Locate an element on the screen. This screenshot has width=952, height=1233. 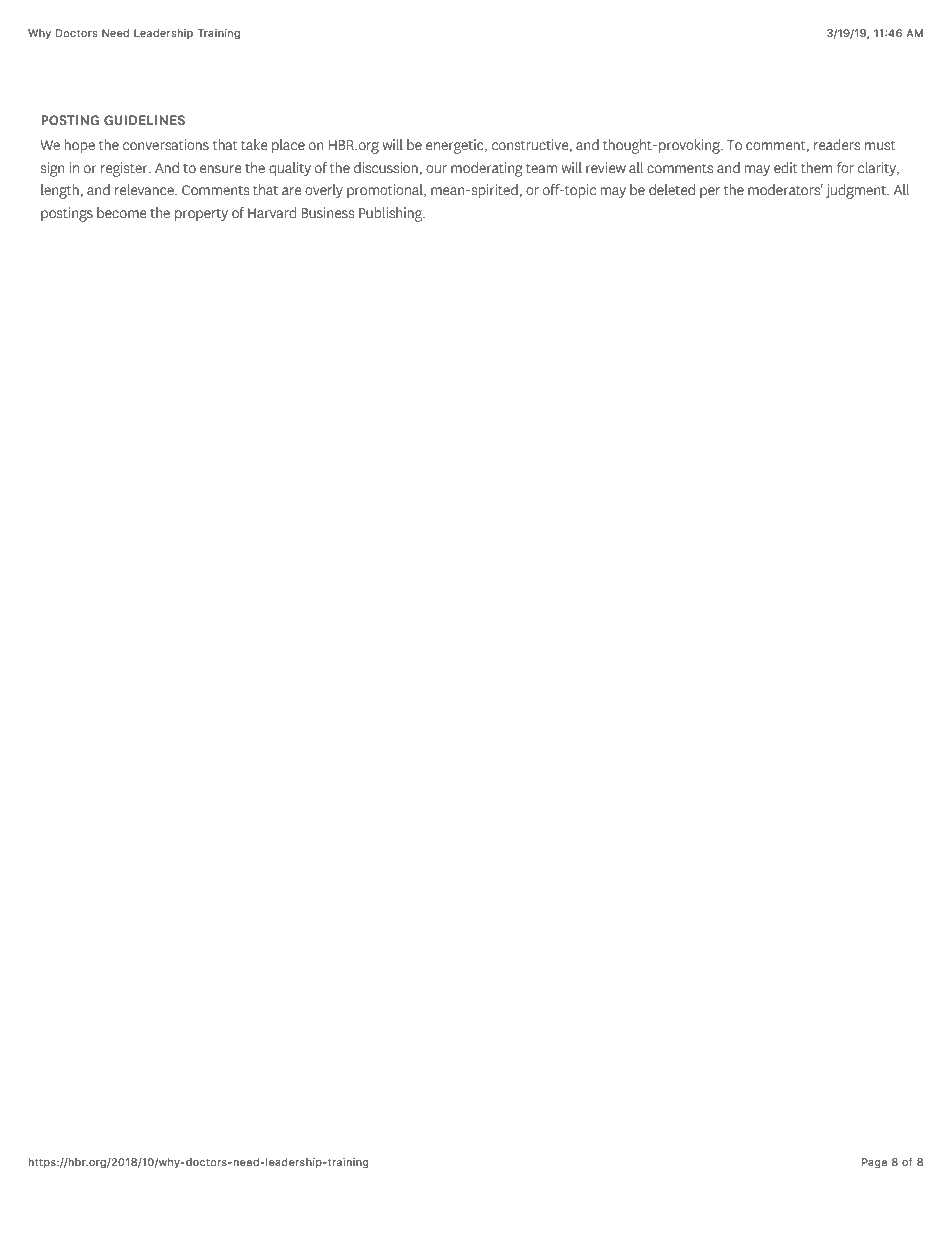
Harvard is located at coordinates (272, 213).
